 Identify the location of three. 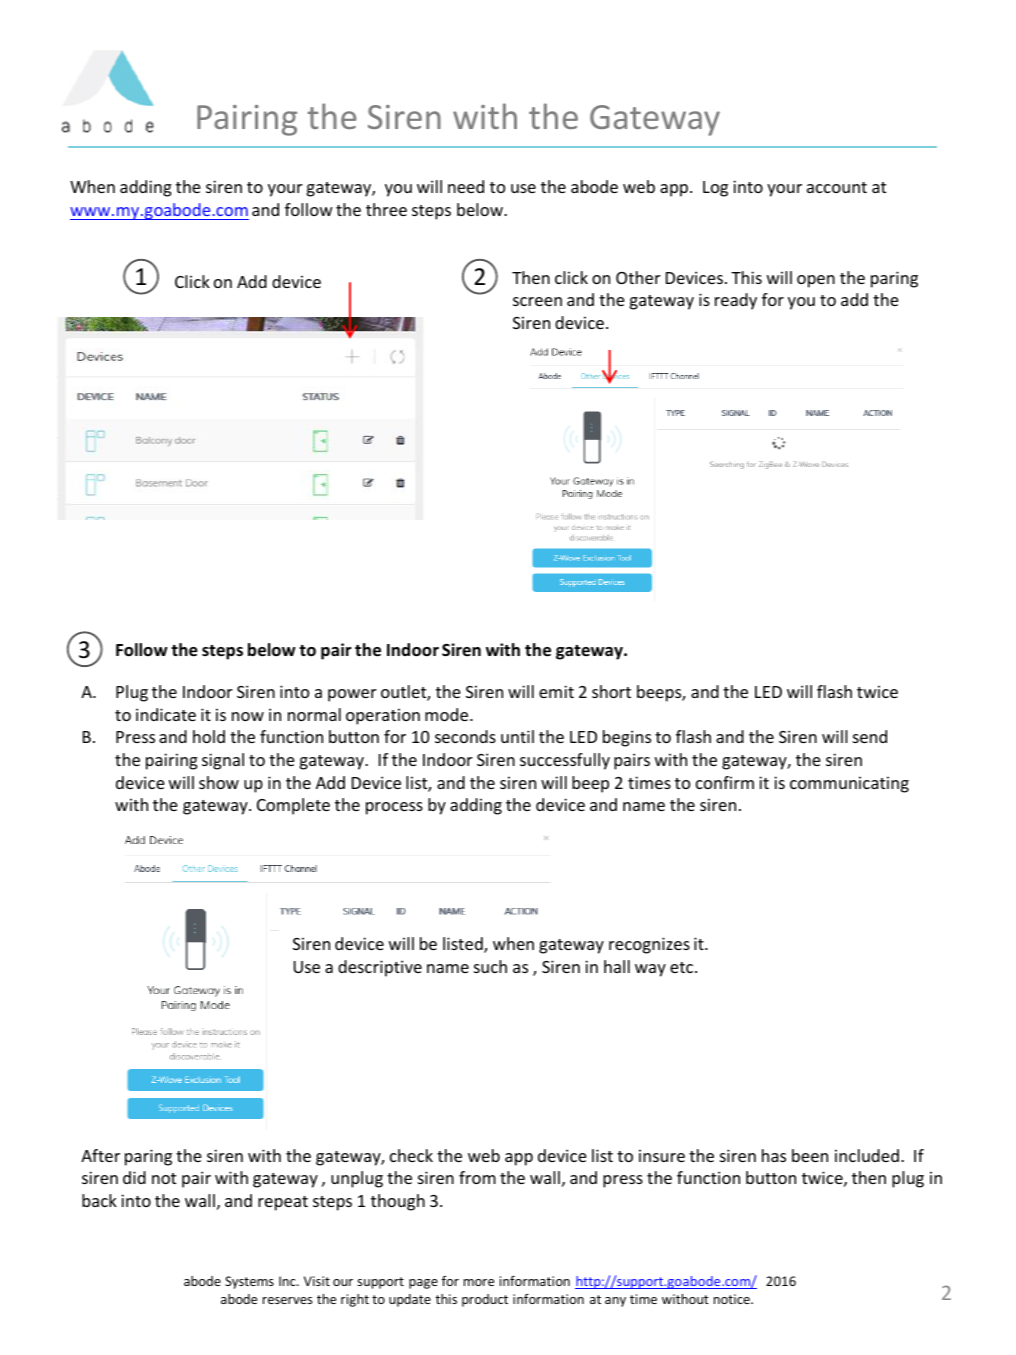
(386, 209).
